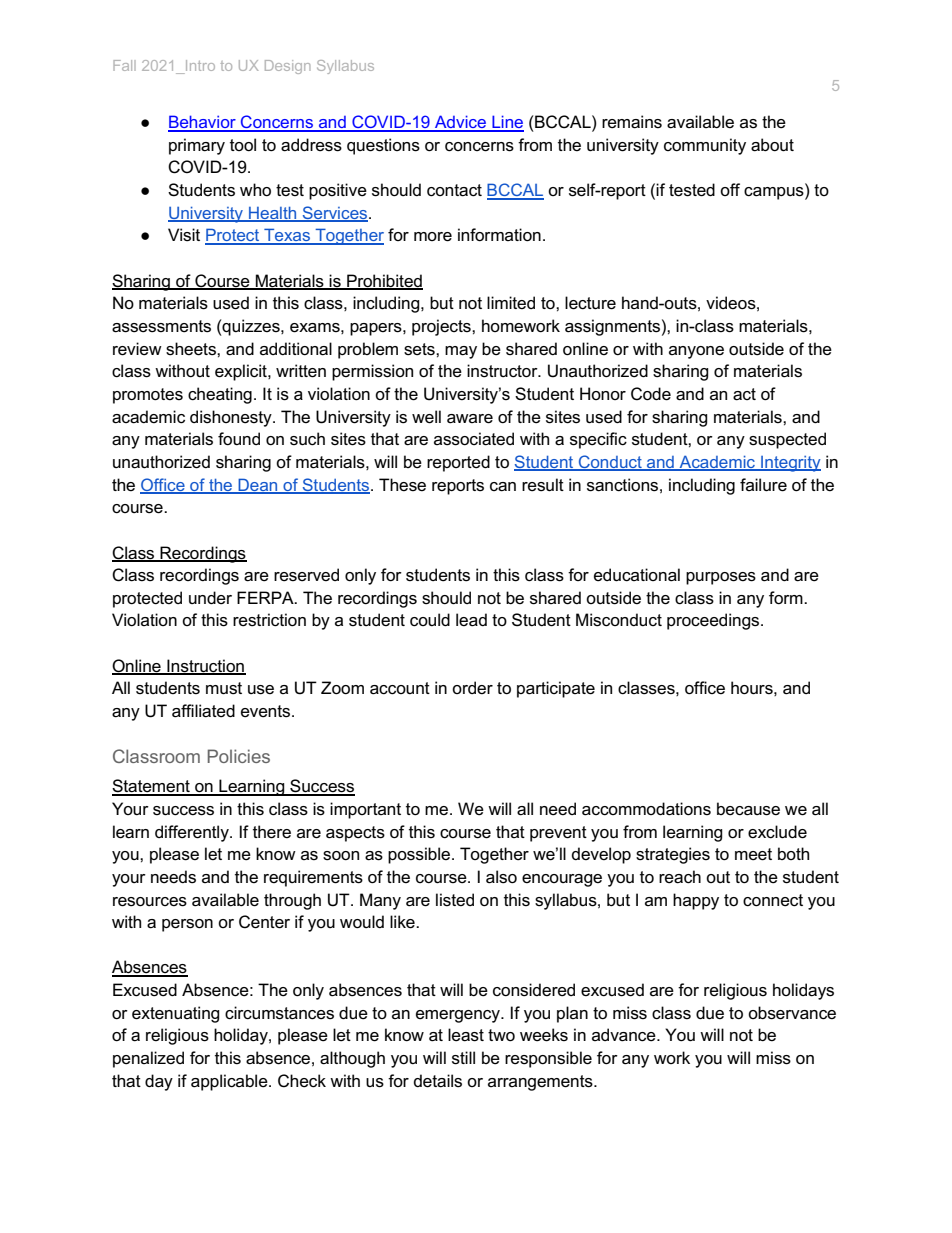 The image size is (952, 1233). What do you see at coordinates (230, 1082) in the screenshot?
I see `applicable` at bounding box center [230, 1082].
